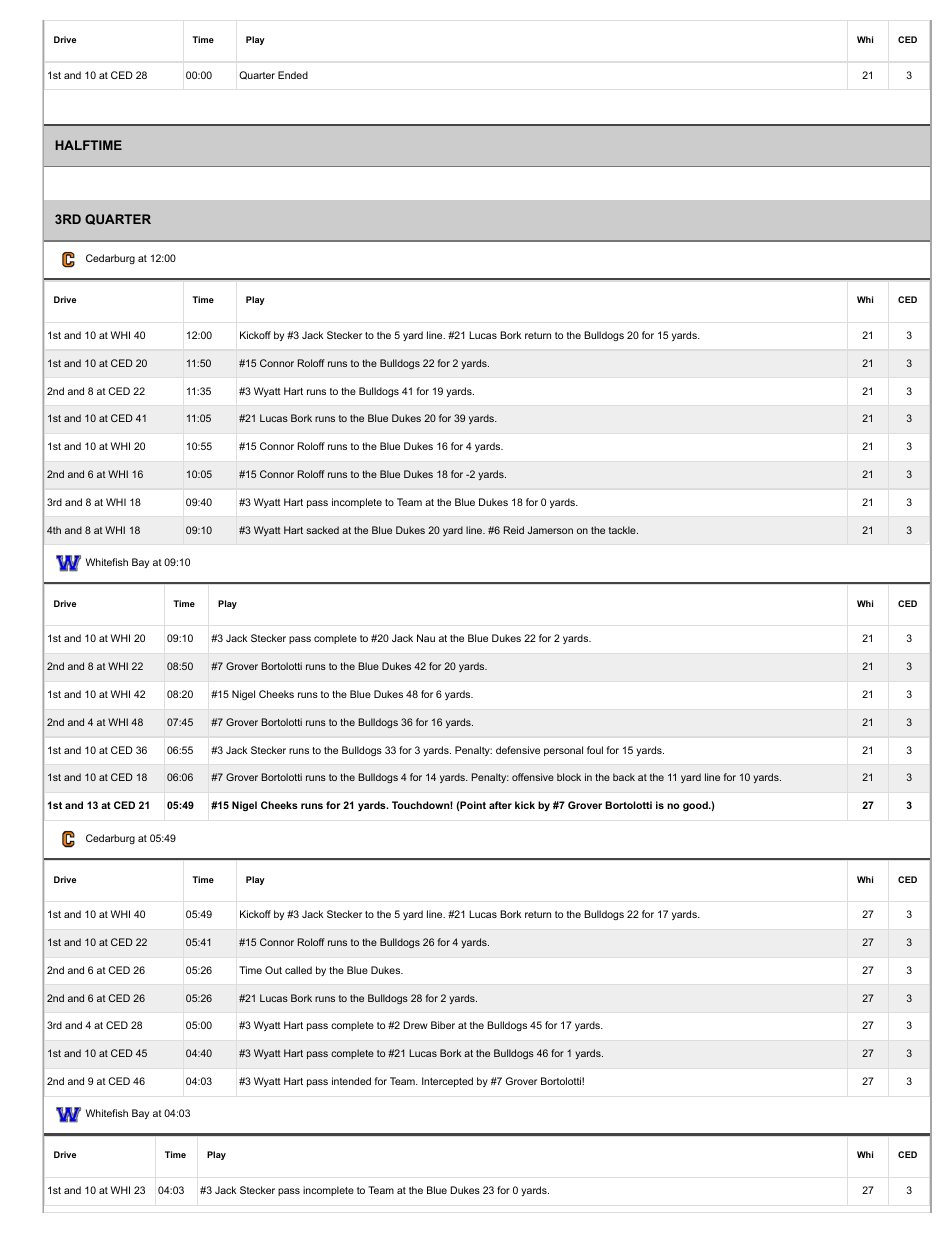  I want to click on offensive, so click(533, 777).
